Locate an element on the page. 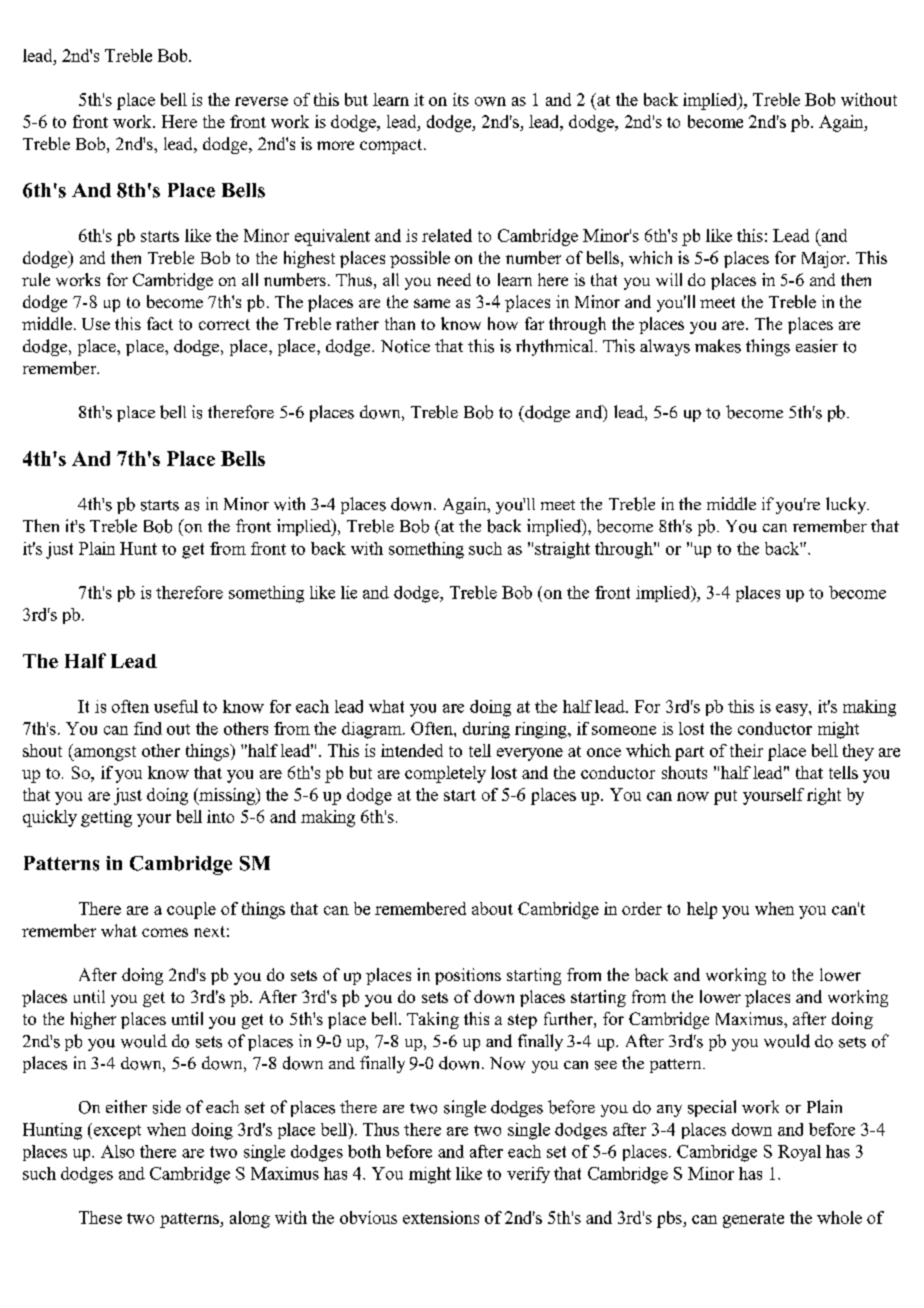  getting is located at coordinates (106, 818).
